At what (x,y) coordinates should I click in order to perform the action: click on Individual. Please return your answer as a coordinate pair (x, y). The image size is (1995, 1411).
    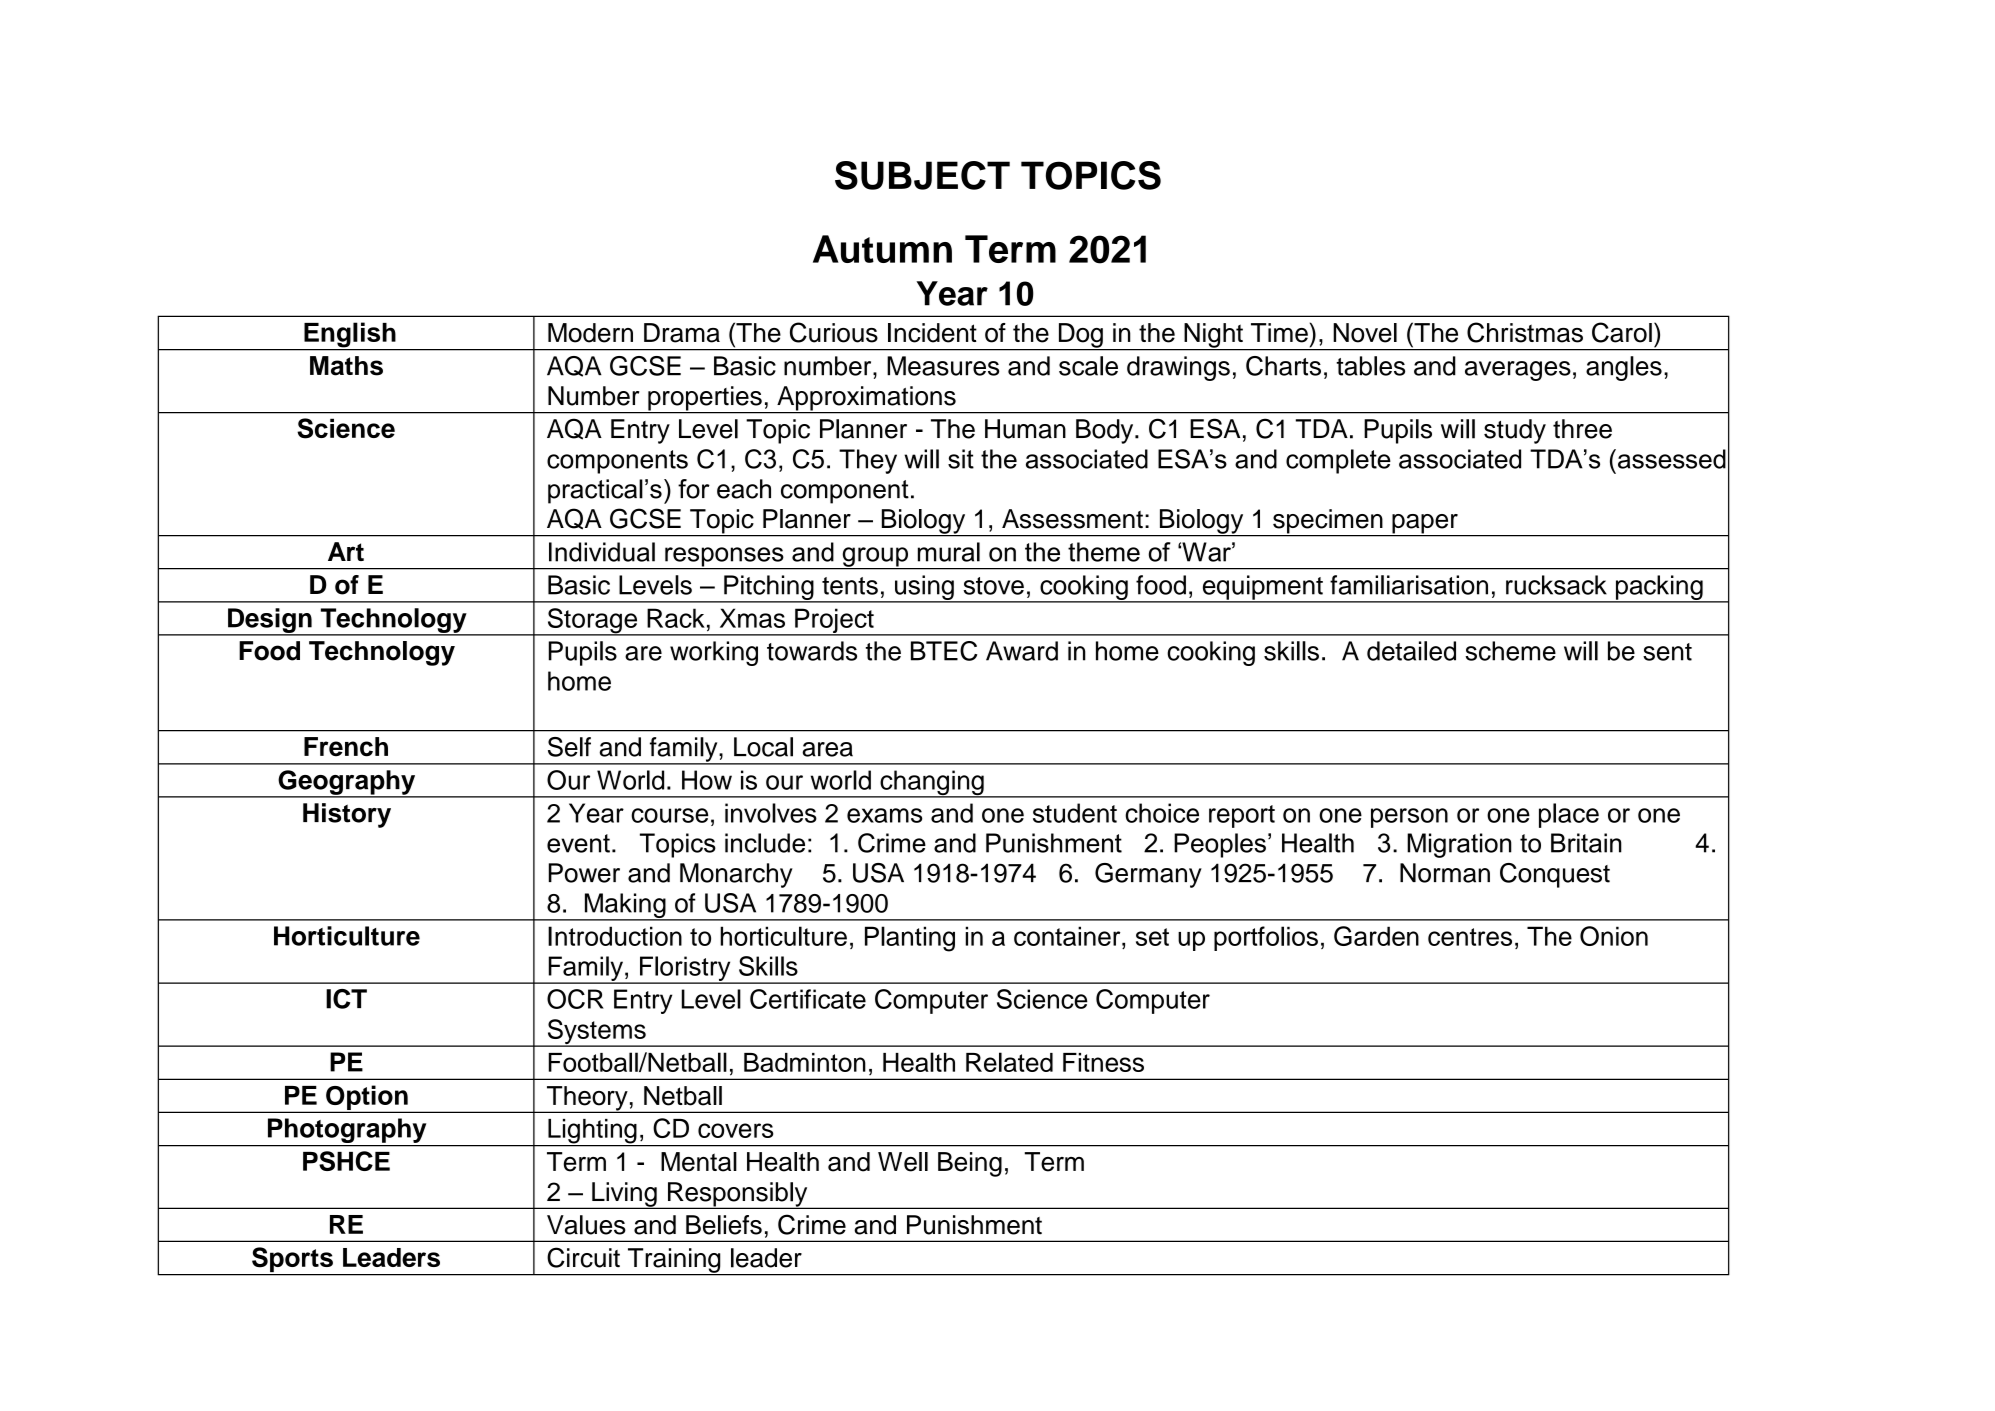
    Looking at the image, I should click on (602, 552).
